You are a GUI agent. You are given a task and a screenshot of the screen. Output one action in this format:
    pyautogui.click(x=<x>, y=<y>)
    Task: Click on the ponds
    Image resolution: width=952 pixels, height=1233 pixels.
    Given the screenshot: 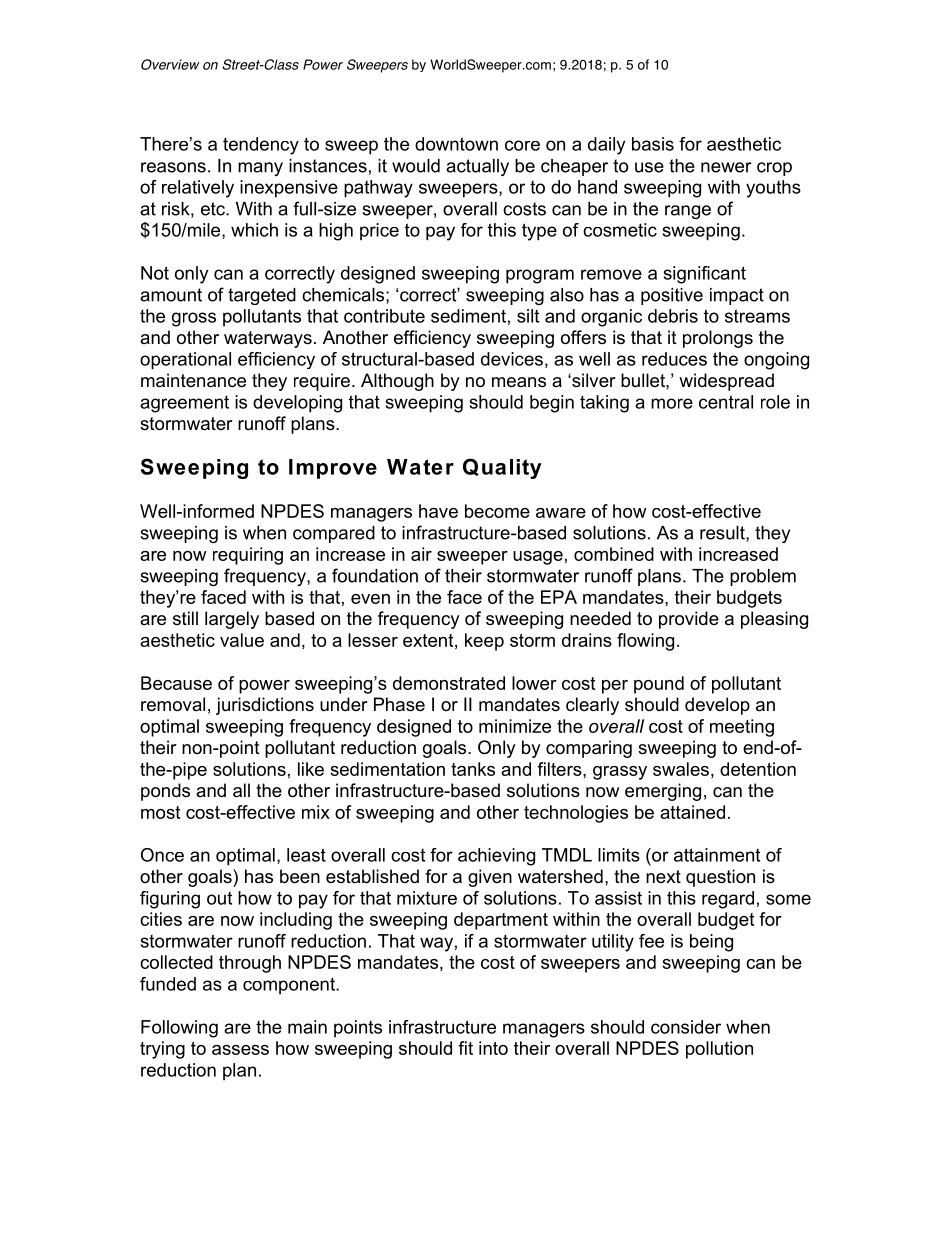 What is the action you would take?
    pyautogui.click(x=165, y=792)
